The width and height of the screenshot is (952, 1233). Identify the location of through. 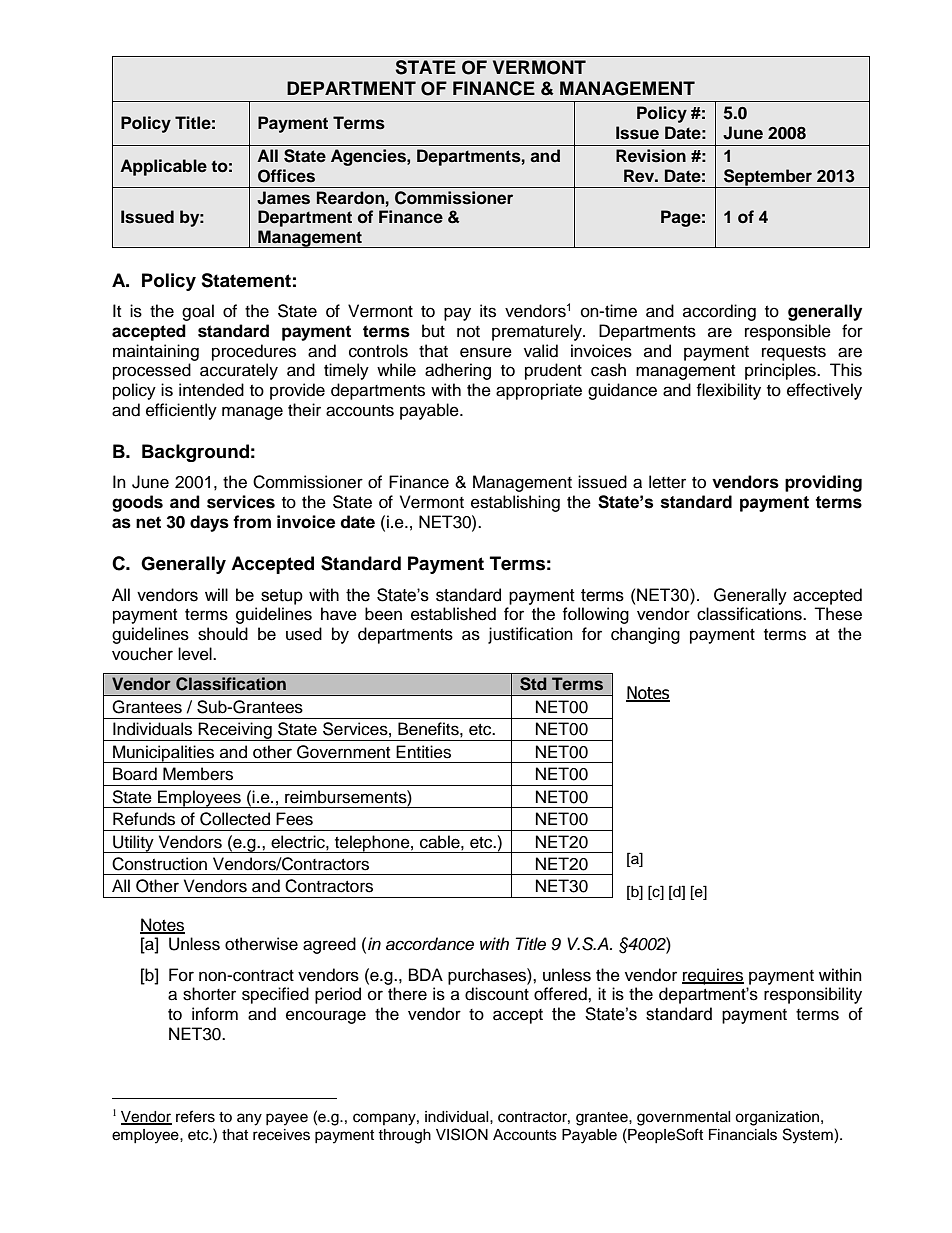
(404, 1136).
